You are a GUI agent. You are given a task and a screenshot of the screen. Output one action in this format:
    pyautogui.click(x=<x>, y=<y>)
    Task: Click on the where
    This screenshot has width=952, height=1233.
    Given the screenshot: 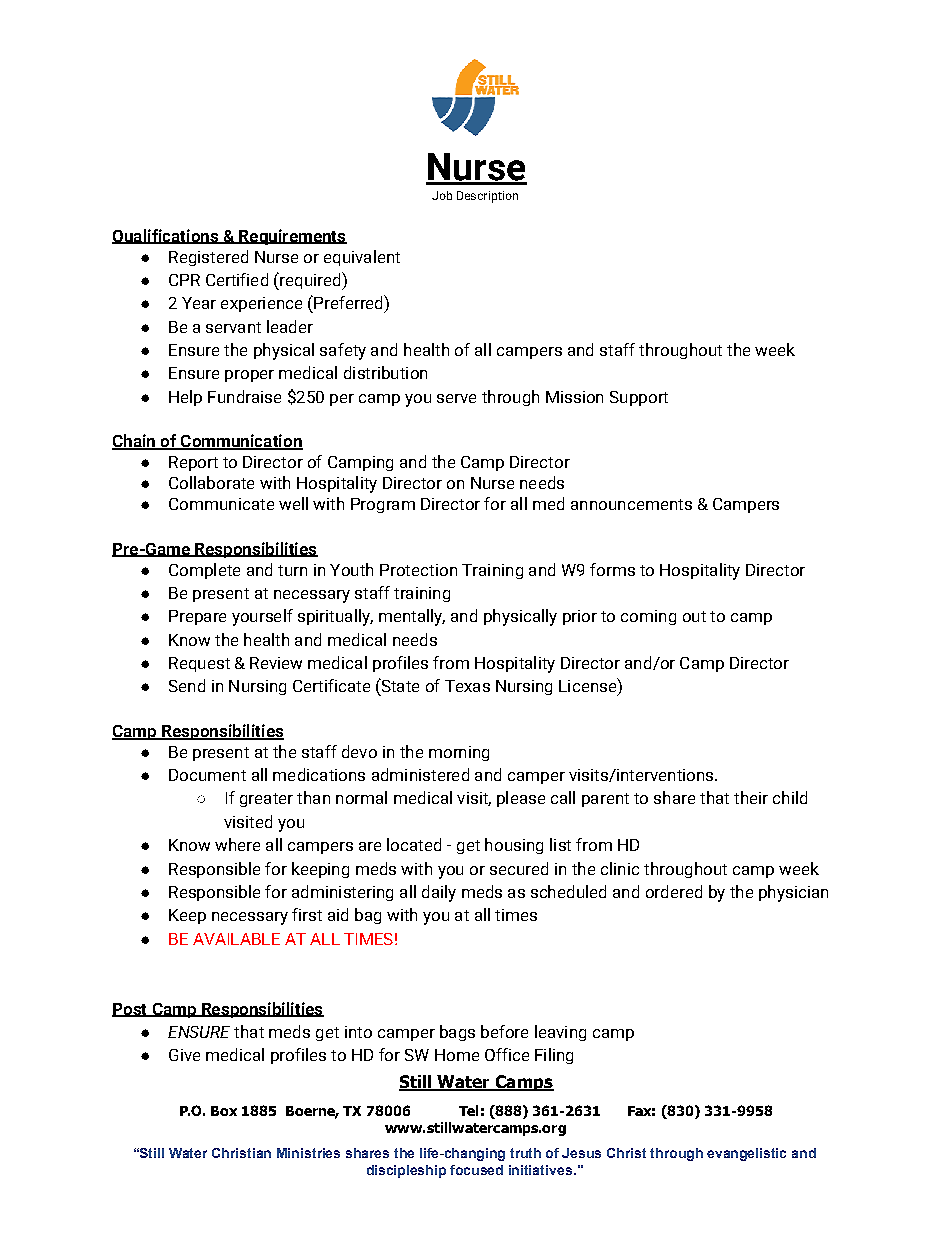 What is the action you would take?
    pyautogui.click(x=237, y=844)
